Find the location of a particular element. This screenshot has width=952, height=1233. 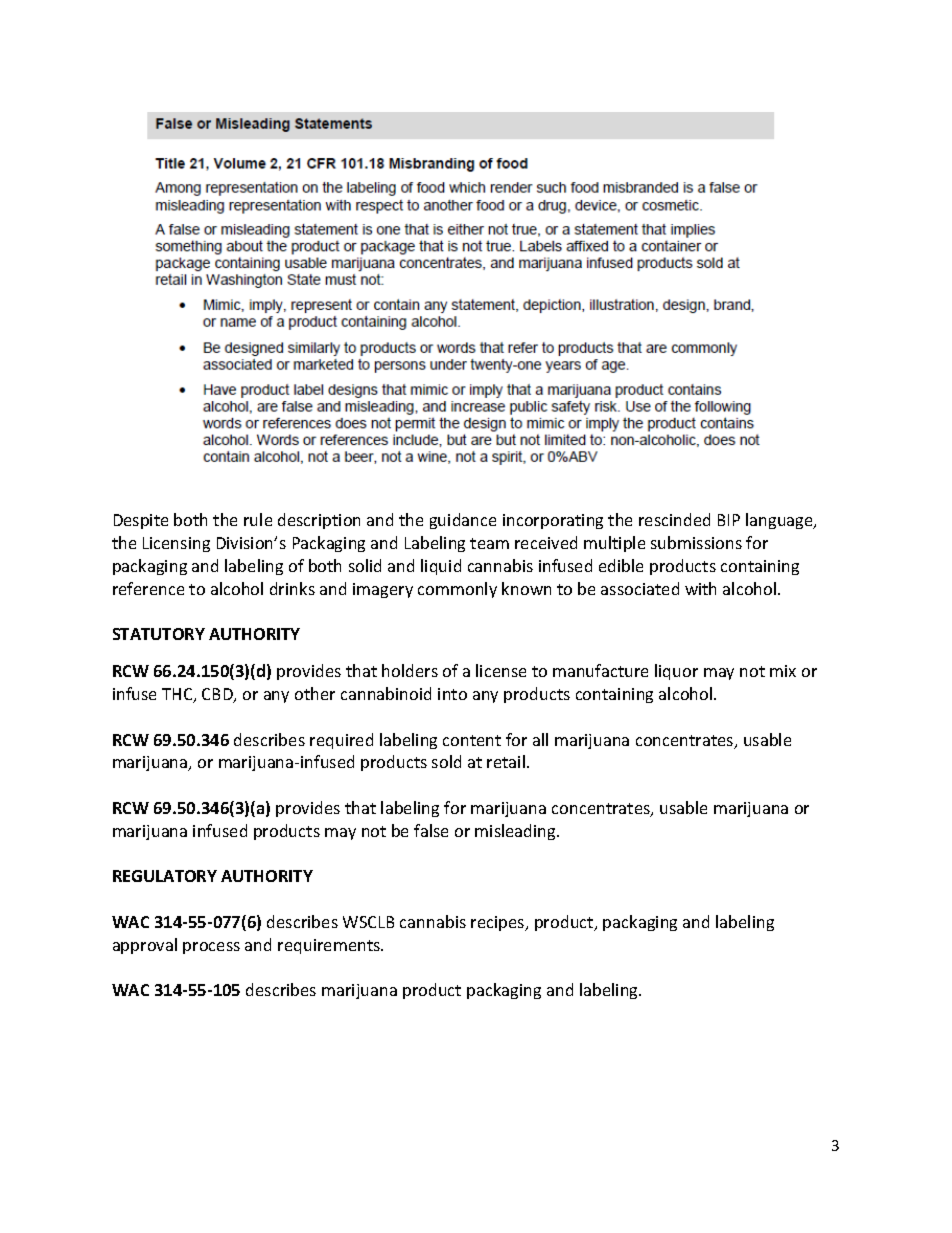

false is located at coordinates (431, 830).
